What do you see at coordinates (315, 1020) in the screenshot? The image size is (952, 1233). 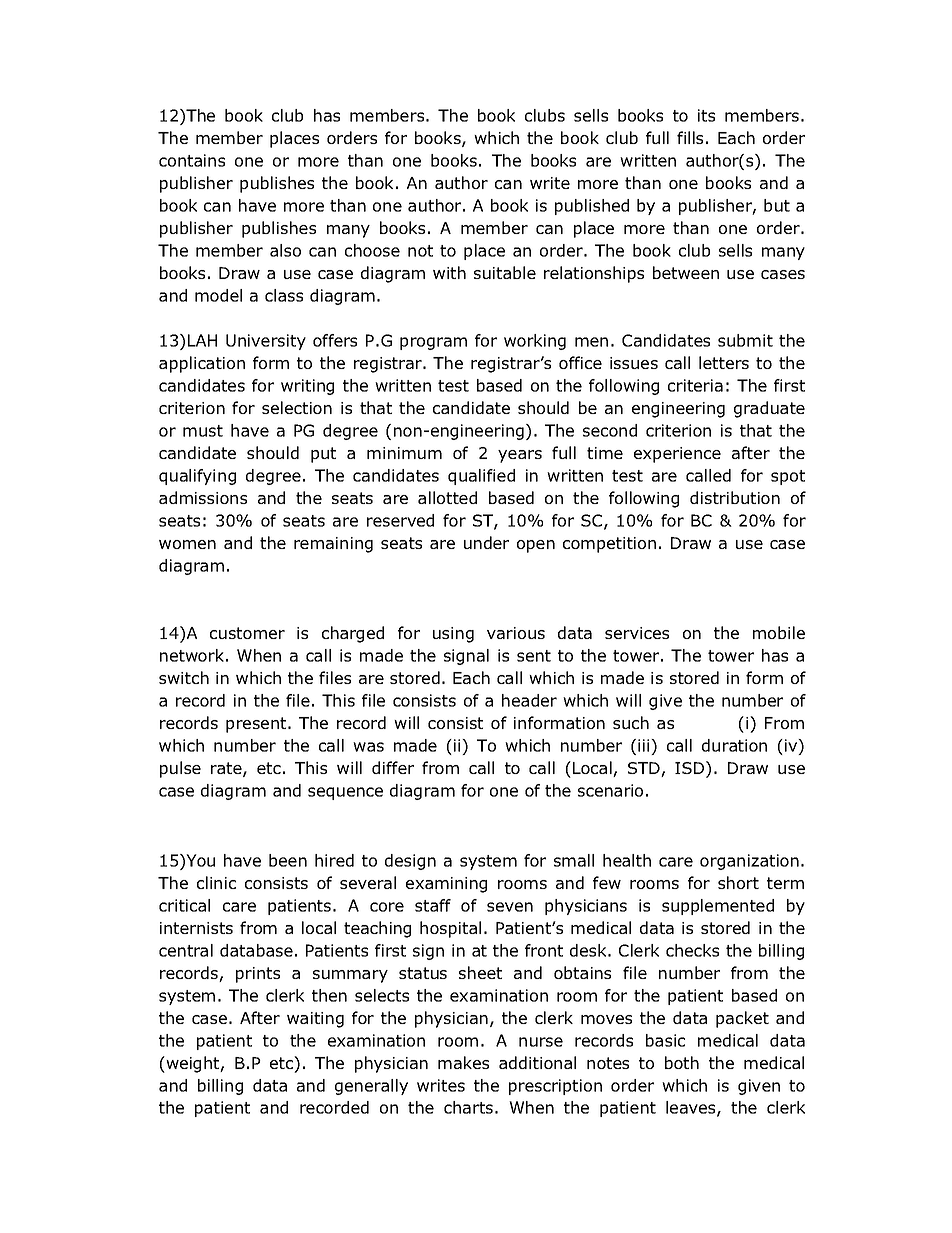 I see `waiting` at bounding box center [315, 1020].
